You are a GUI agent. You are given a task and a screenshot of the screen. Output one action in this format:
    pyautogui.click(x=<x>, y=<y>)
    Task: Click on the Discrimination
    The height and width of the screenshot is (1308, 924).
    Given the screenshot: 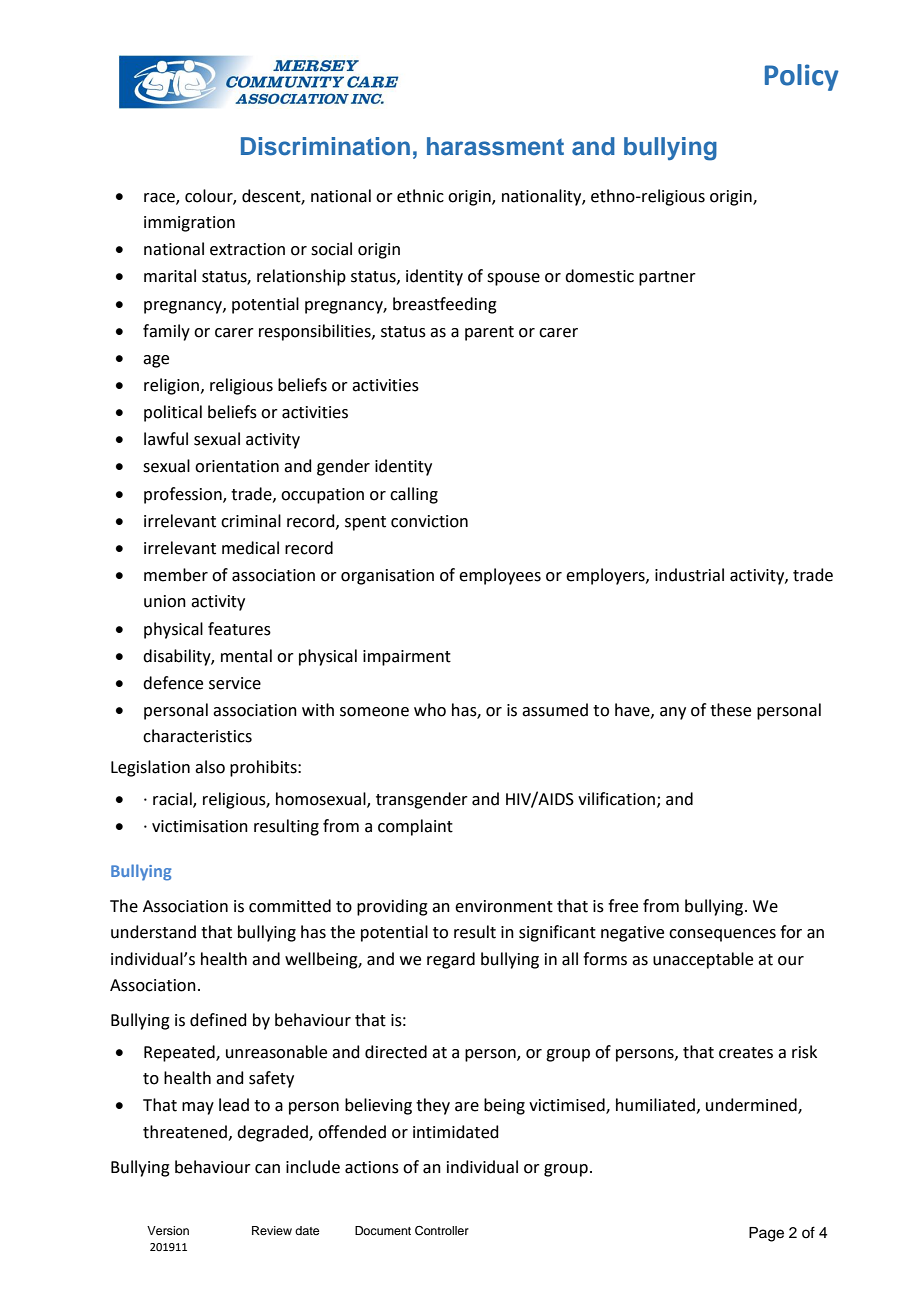 What is the action you would take?
    pyautogui.click(x=325, y=146)
